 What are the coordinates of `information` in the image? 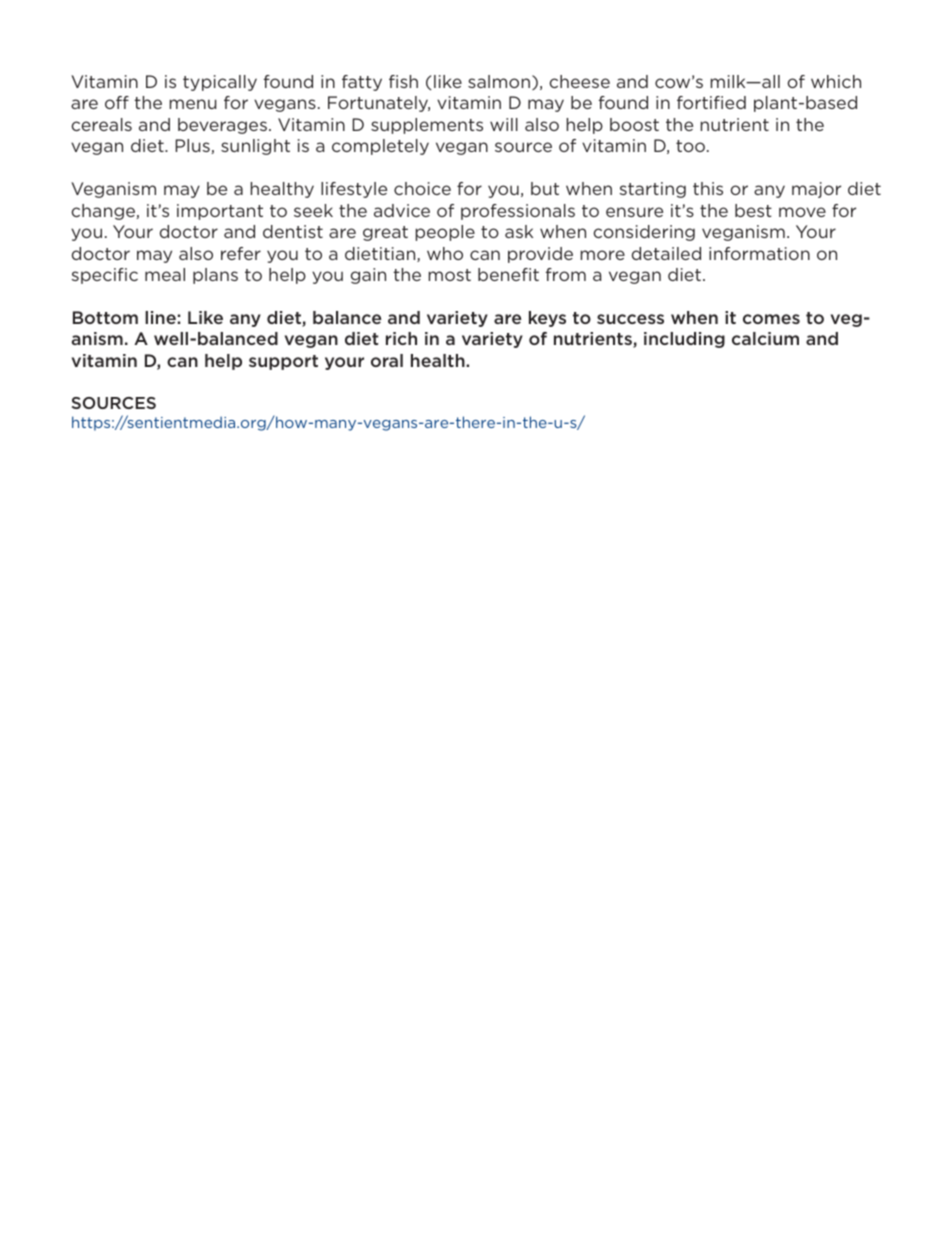 It's located at (759, 253).
